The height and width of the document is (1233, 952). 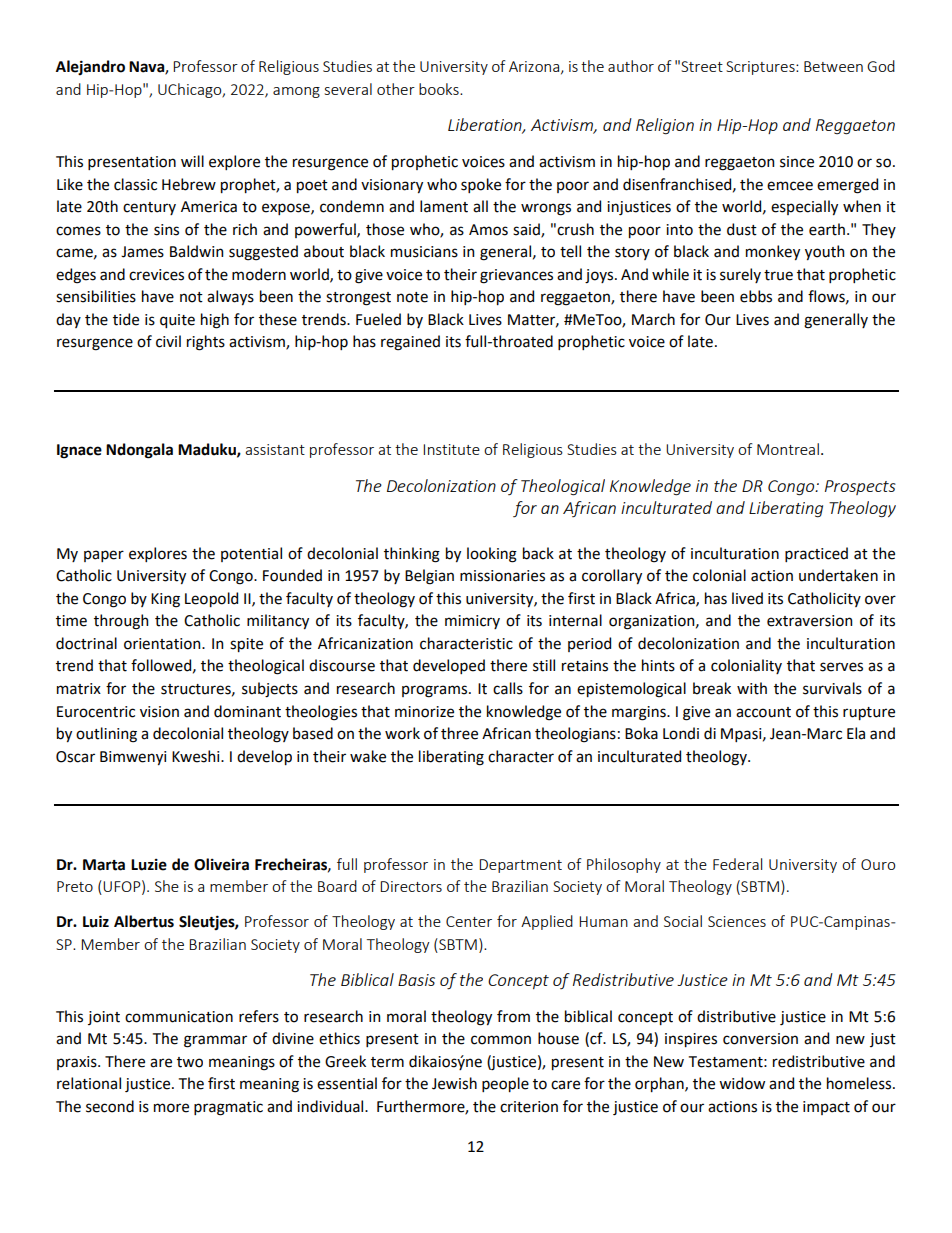 What do you see at coordinates (410, 343) in the document?
I see `regained` at bounding box center [410, 343].
